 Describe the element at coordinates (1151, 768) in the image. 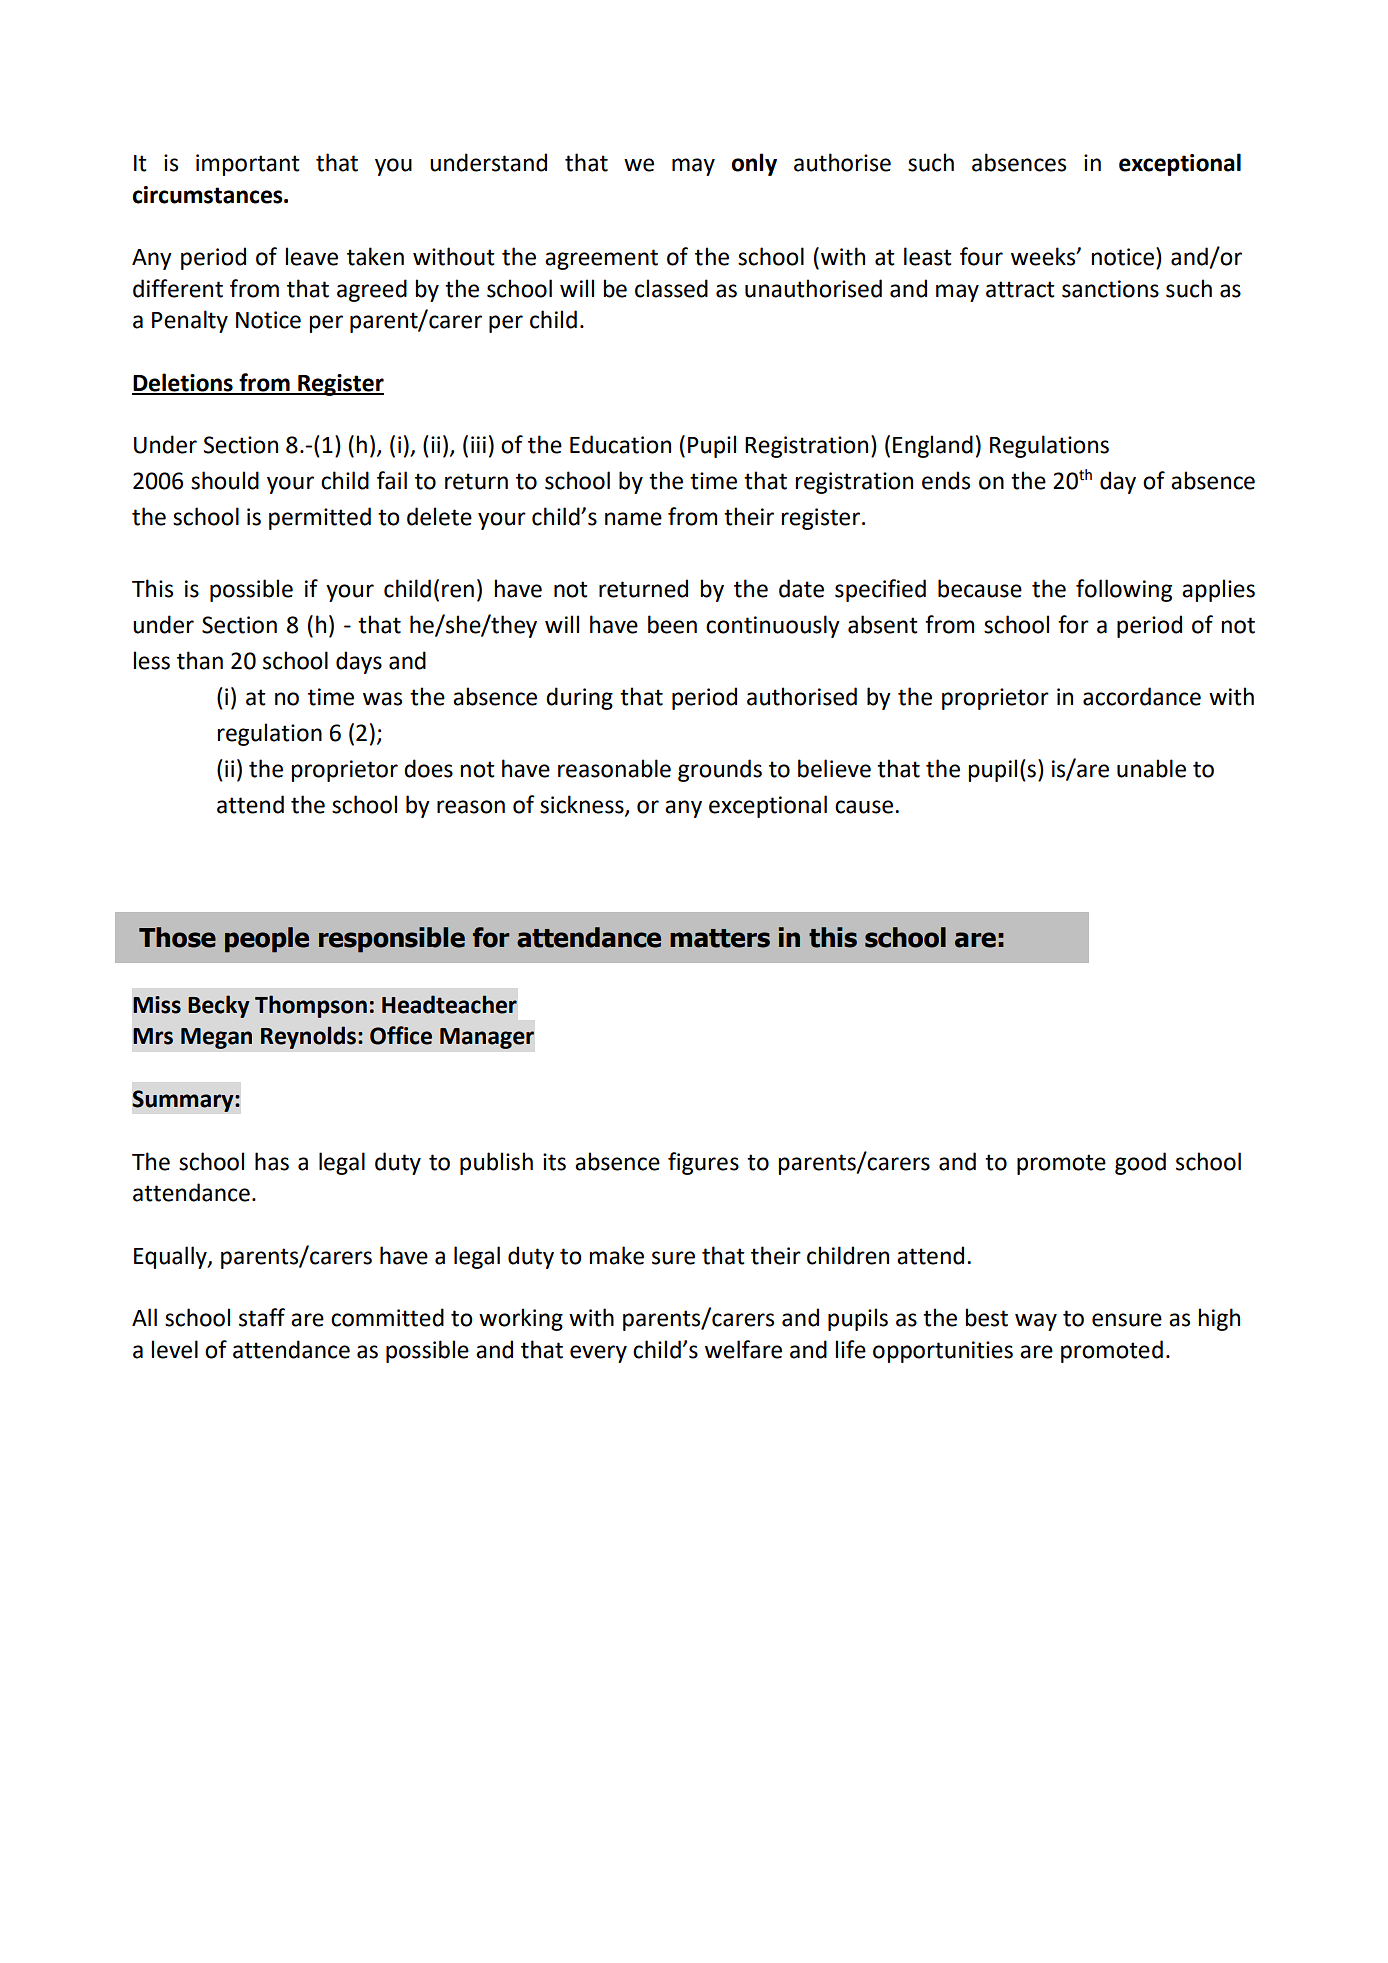

I see `unable` at that location.
